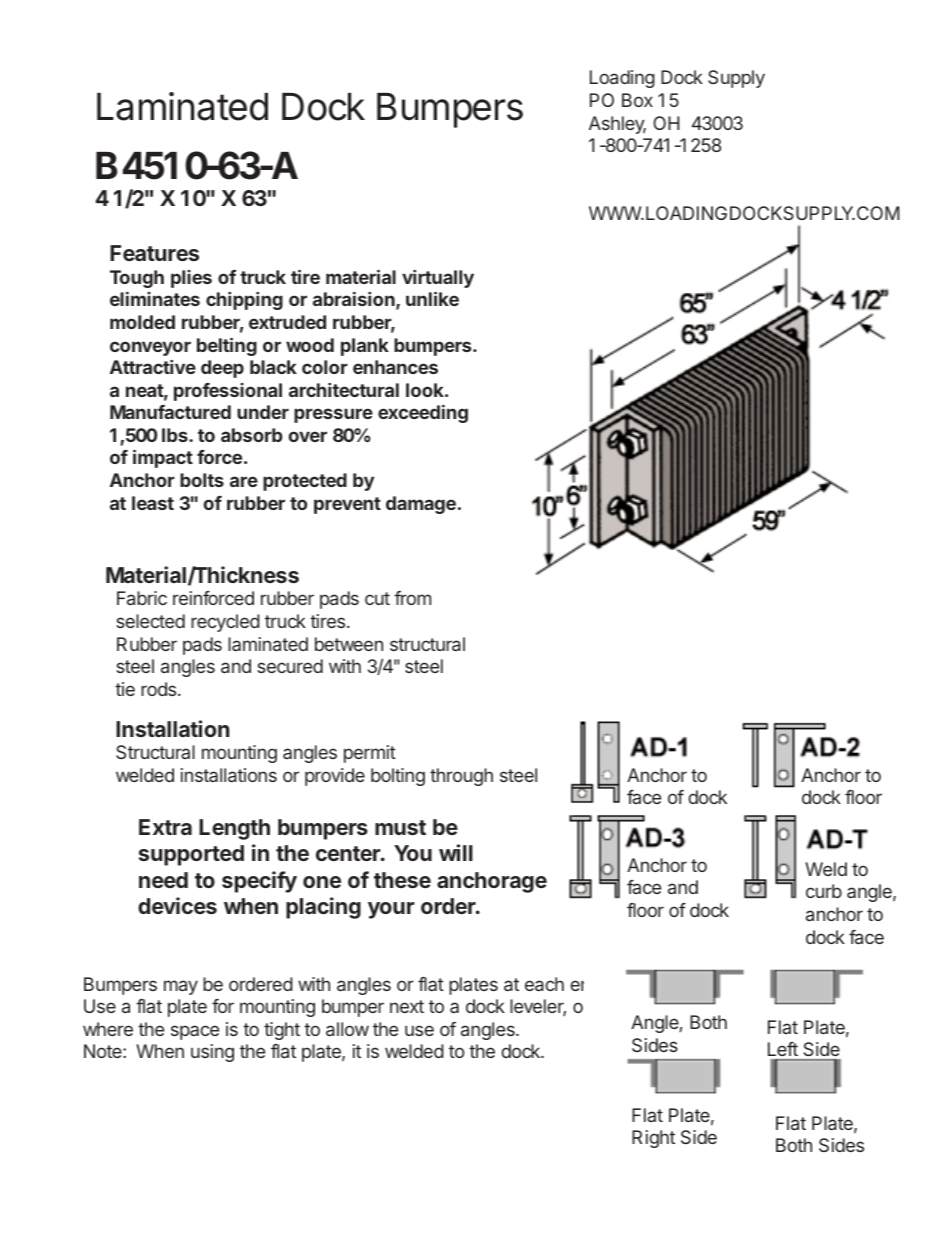 The height and width of the screenshot is (1233, 952). What do you see at coordinates (407, 1006) in the screenshot?
I see `next` at bounding box center [407, 1006].
